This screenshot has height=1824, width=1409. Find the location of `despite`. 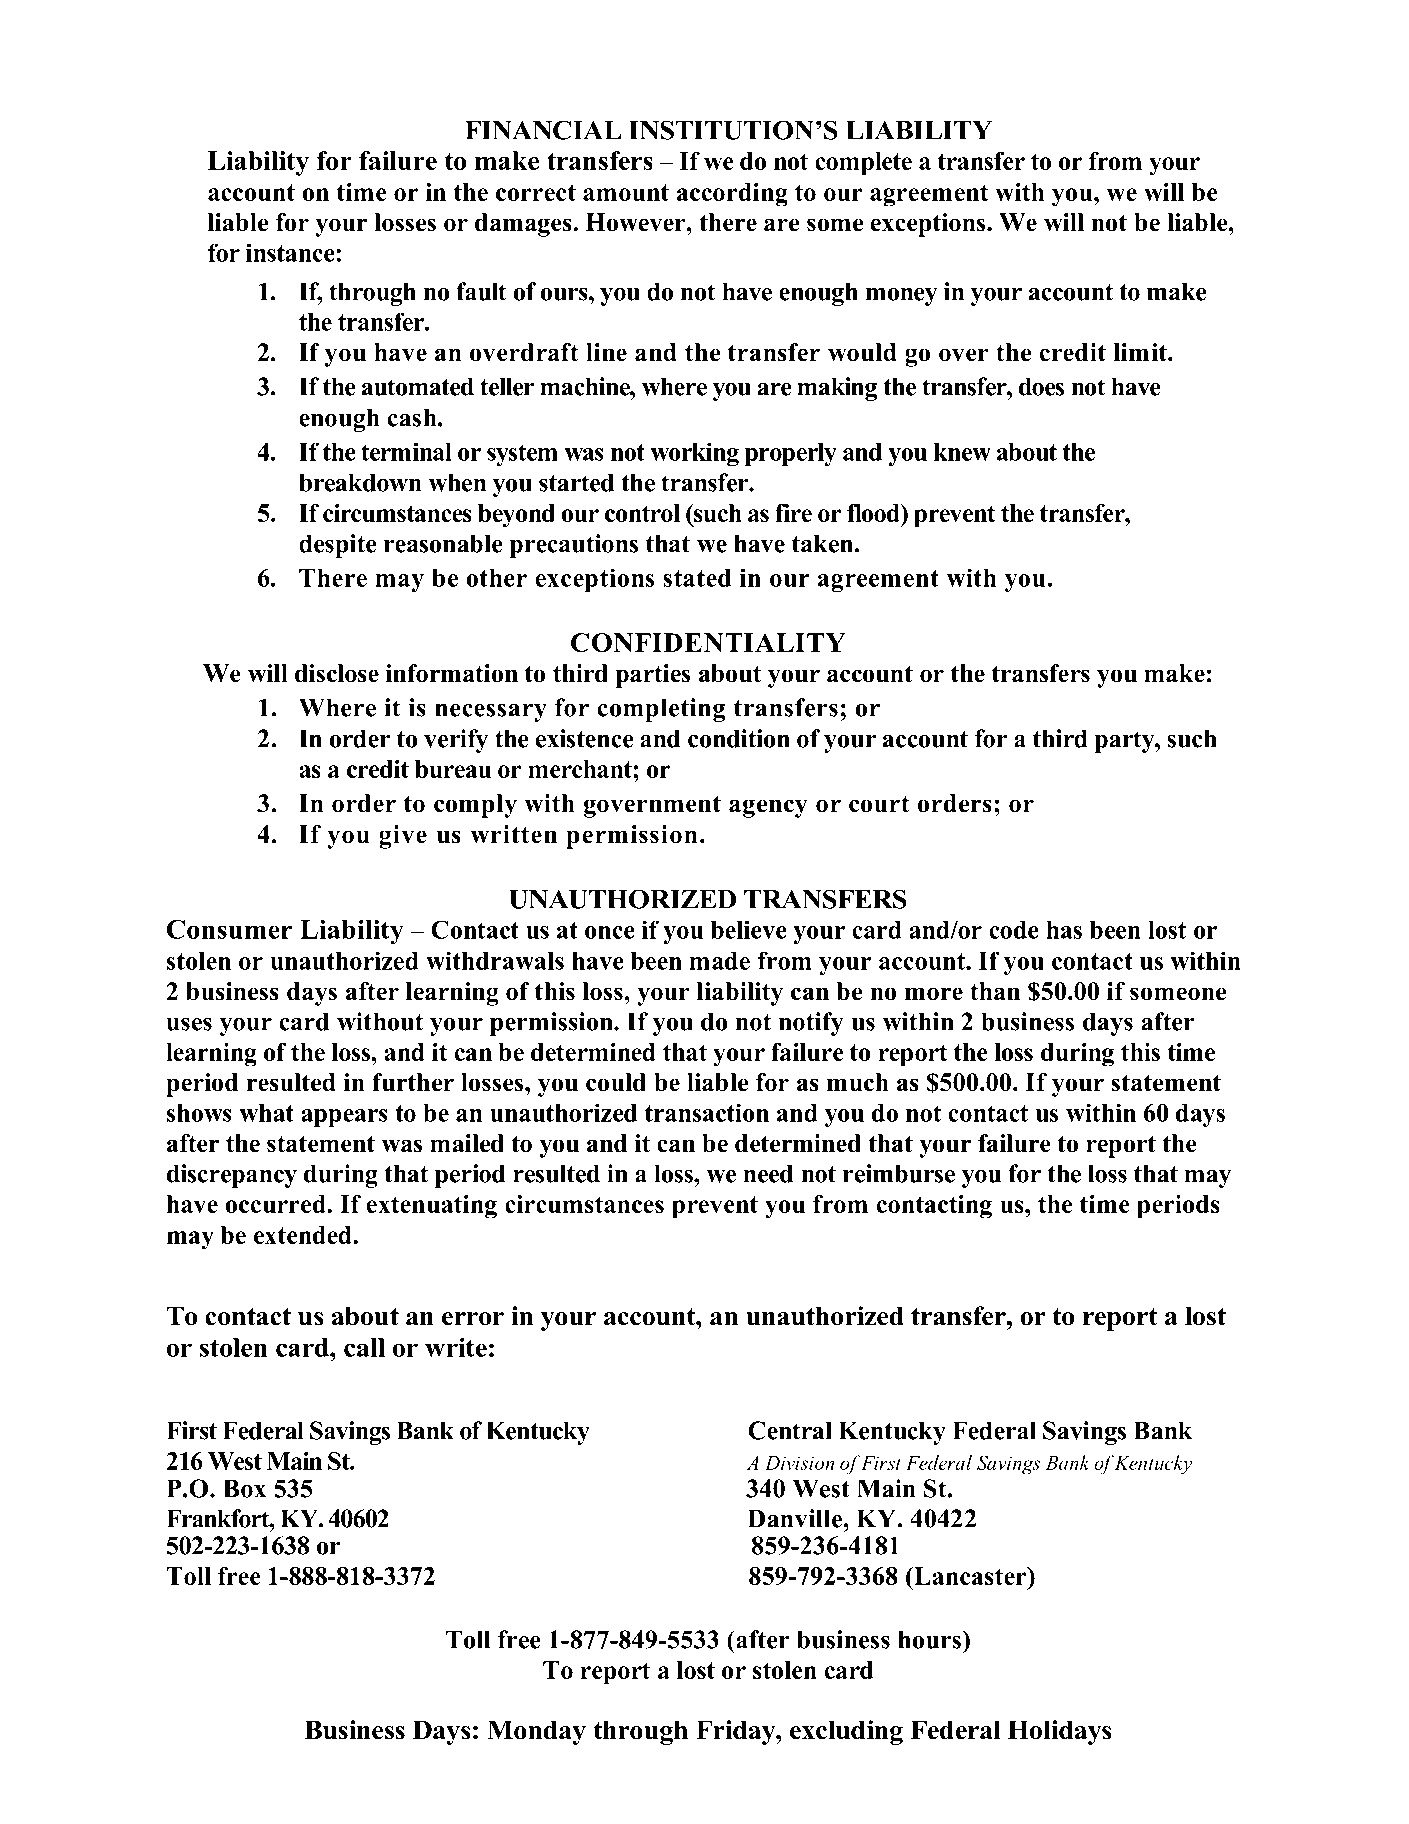

despite is located at coordinates (338, 546).
